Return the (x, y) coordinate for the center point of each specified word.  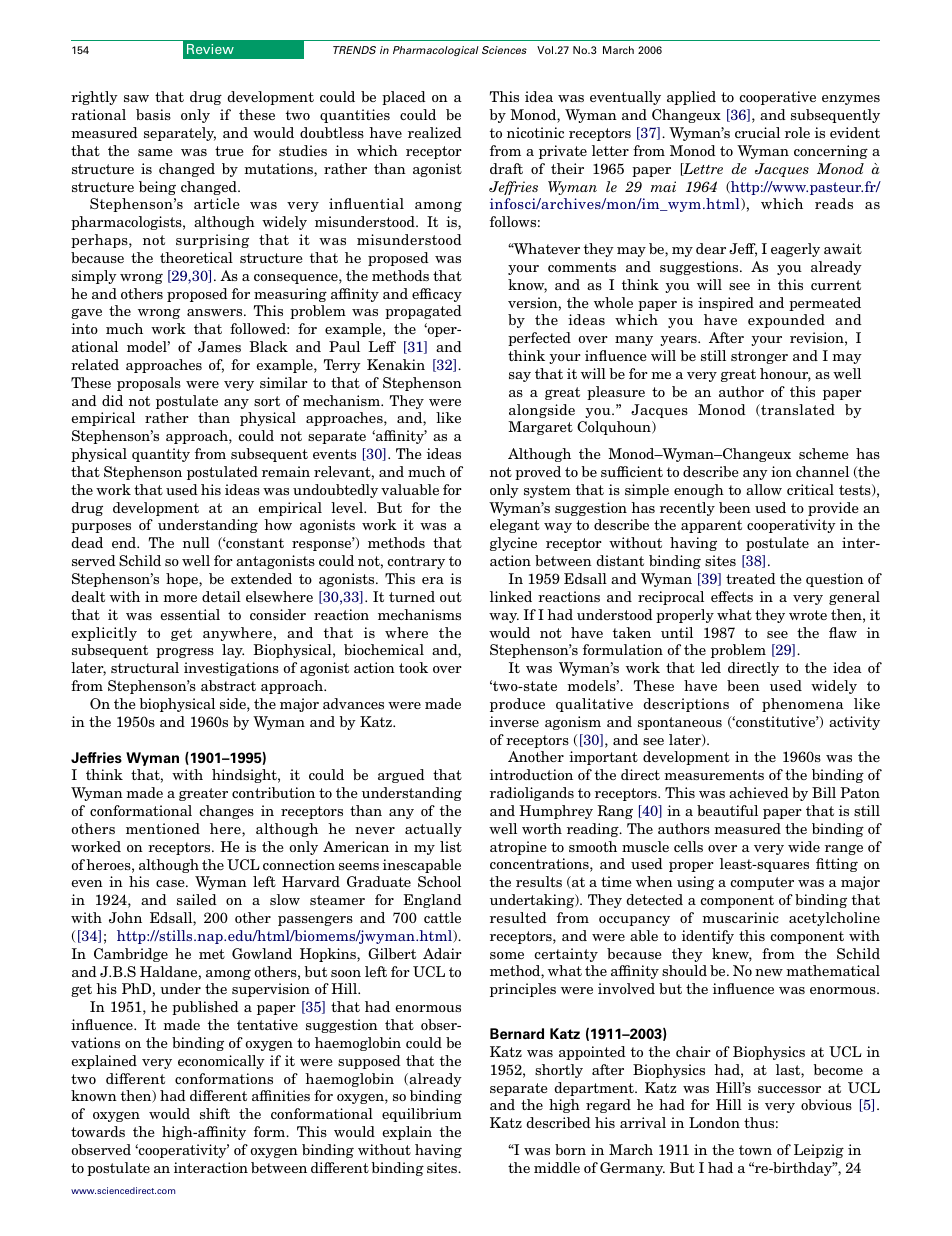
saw (136, 98)
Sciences (504, 50)
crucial (757, 132)
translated (797, 410)
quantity (161, 455)
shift (215, 1113)
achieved (759, 792)
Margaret (540, 428)
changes (226, 812)
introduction (531, 774)
